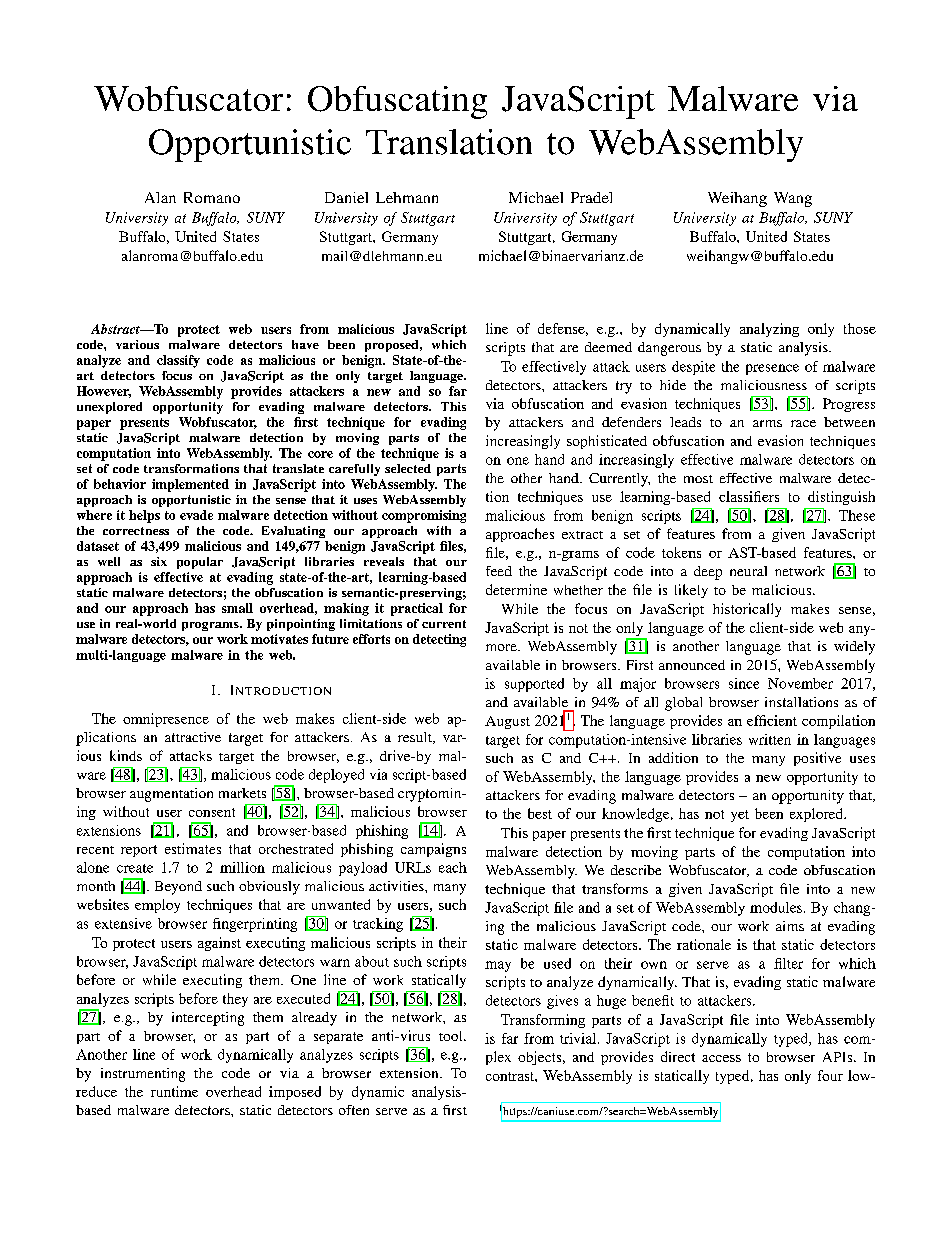 The image size is (952, 1233). I want to click on written, so click(770, 739).
